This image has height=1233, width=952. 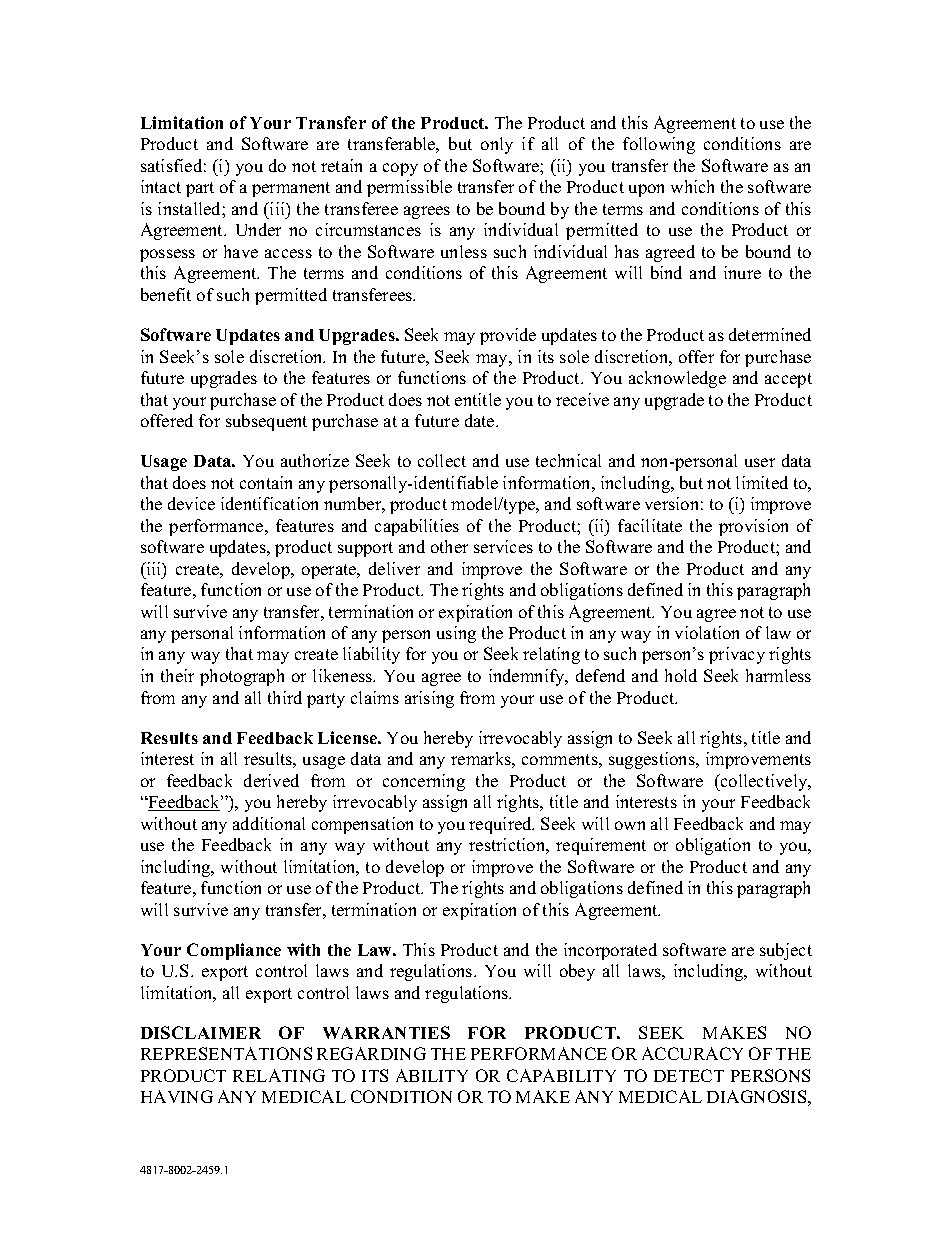 I want to click on required, so click(x=501, y=825).
